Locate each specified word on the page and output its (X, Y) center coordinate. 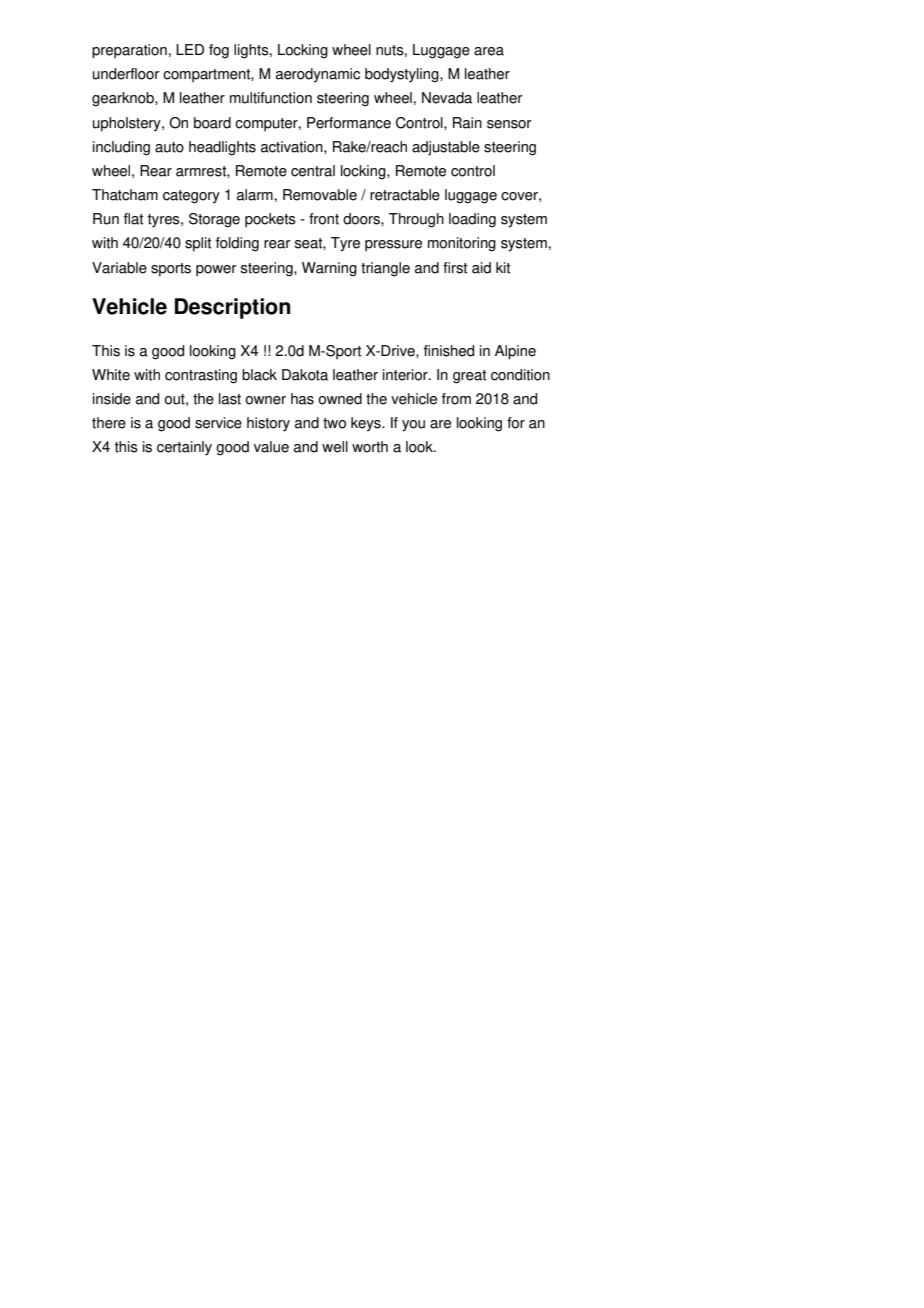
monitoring (462, 244)
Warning (329, 269)
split (198, 244)
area (489, 51)
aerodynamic (318, 75)
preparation (129, 51)
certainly (184, 448)
